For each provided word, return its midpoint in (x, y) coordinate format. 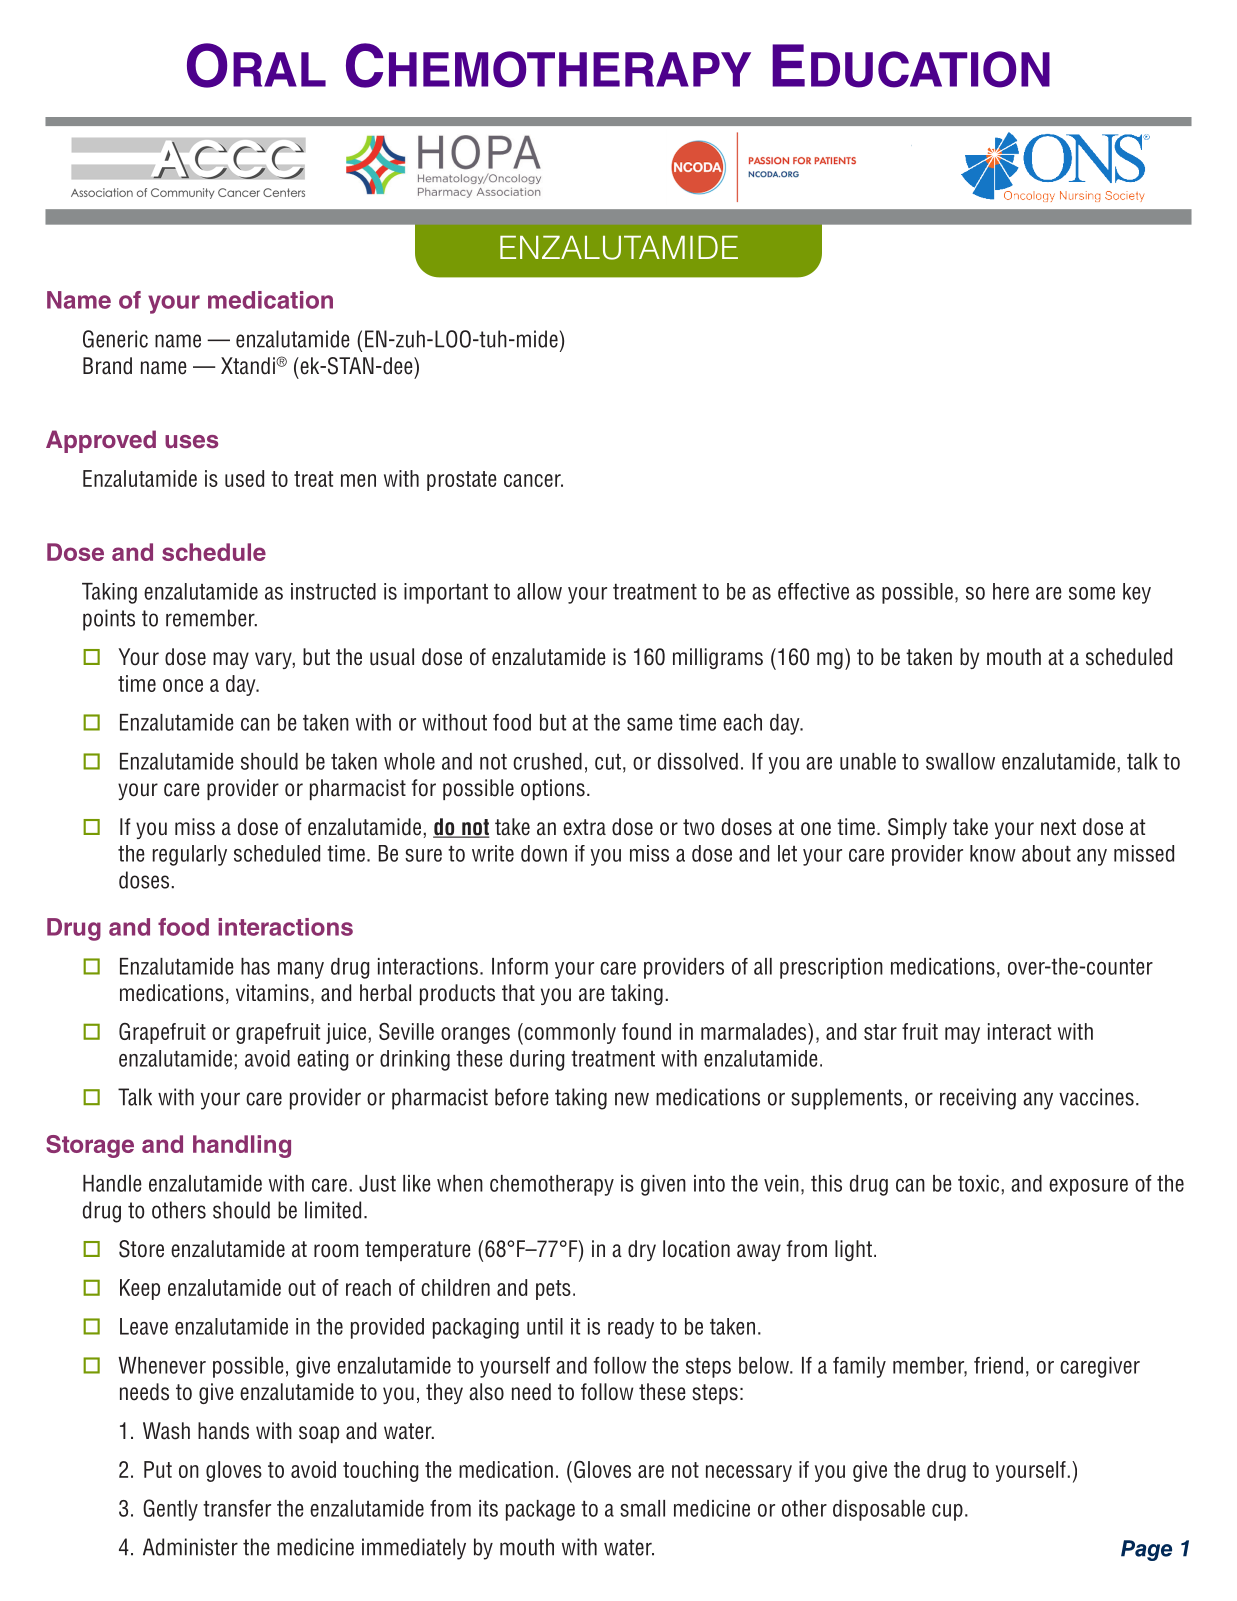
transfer (237, 1508)
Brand (107, 366)
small (642, 1508)
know (993, 853)
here (1011, 591)
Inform (520, 966)
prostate (462, 481)
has (255, 966)
